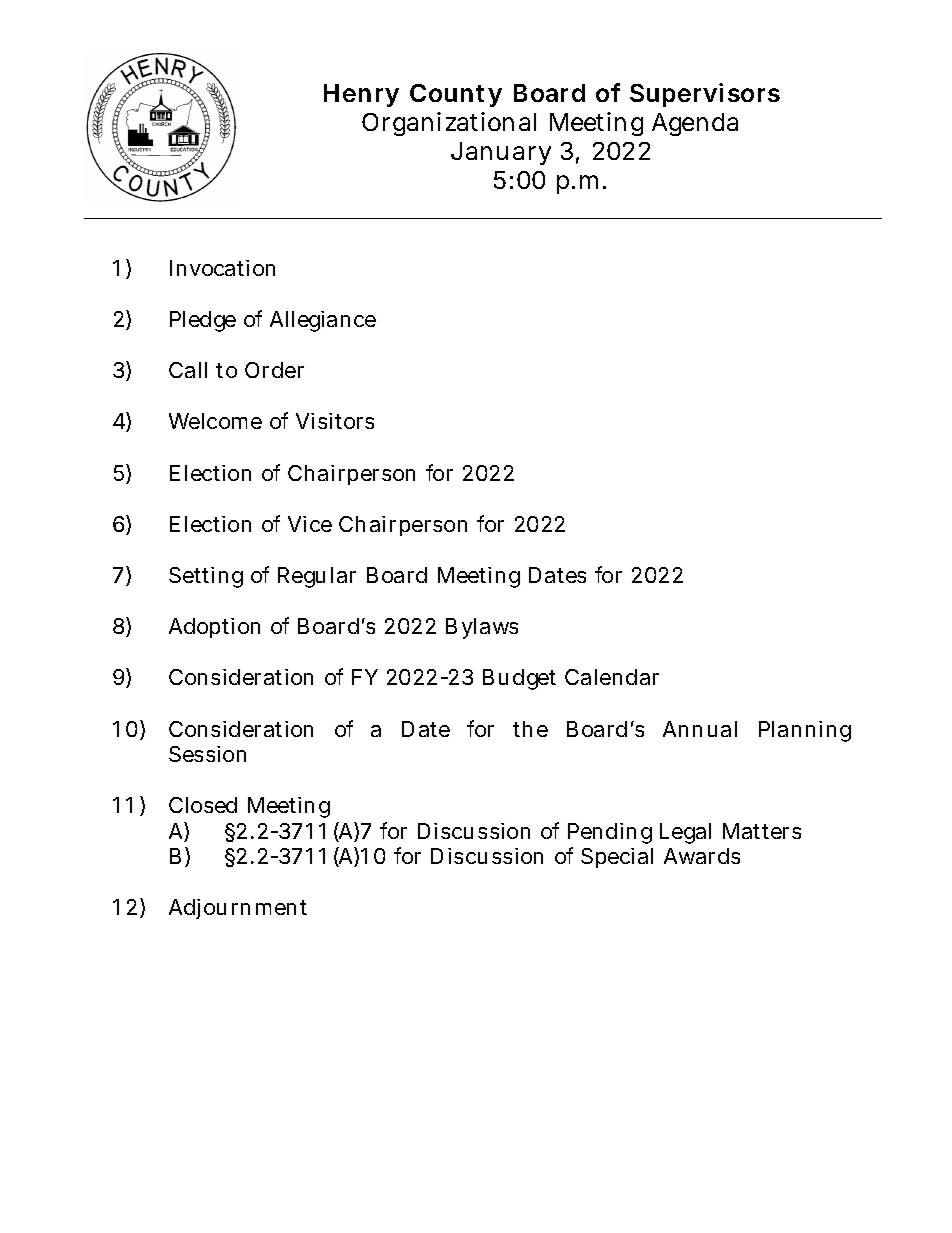 The height and width of the screenshot is (1233, 952). What do you see at coordinates (361, 95) in the screenshot?
I see `Henry` at bounding box center [361, 95].
